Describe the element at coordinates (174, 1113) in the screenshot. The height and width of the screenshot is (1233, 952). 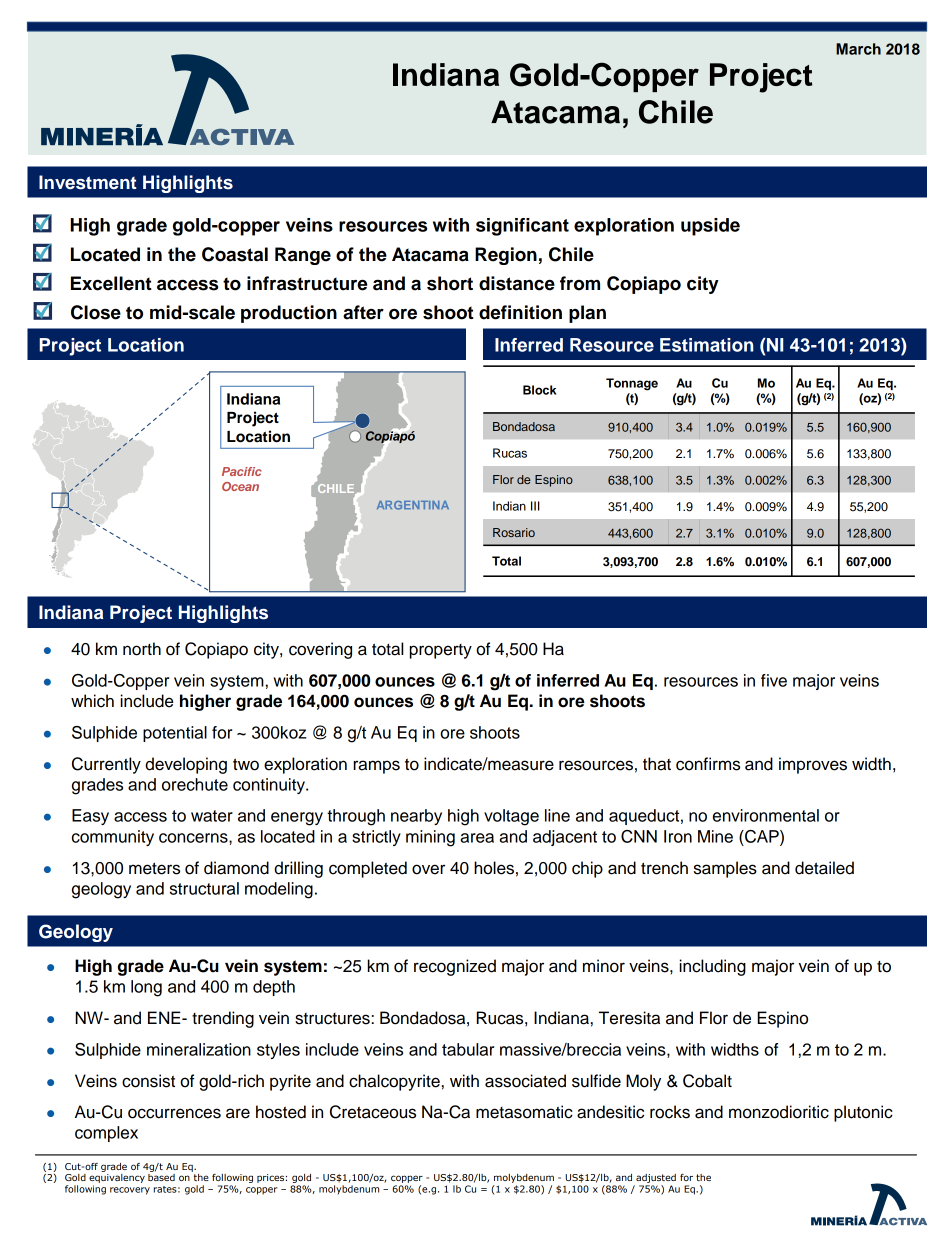
I see `occurrences` at that location.
